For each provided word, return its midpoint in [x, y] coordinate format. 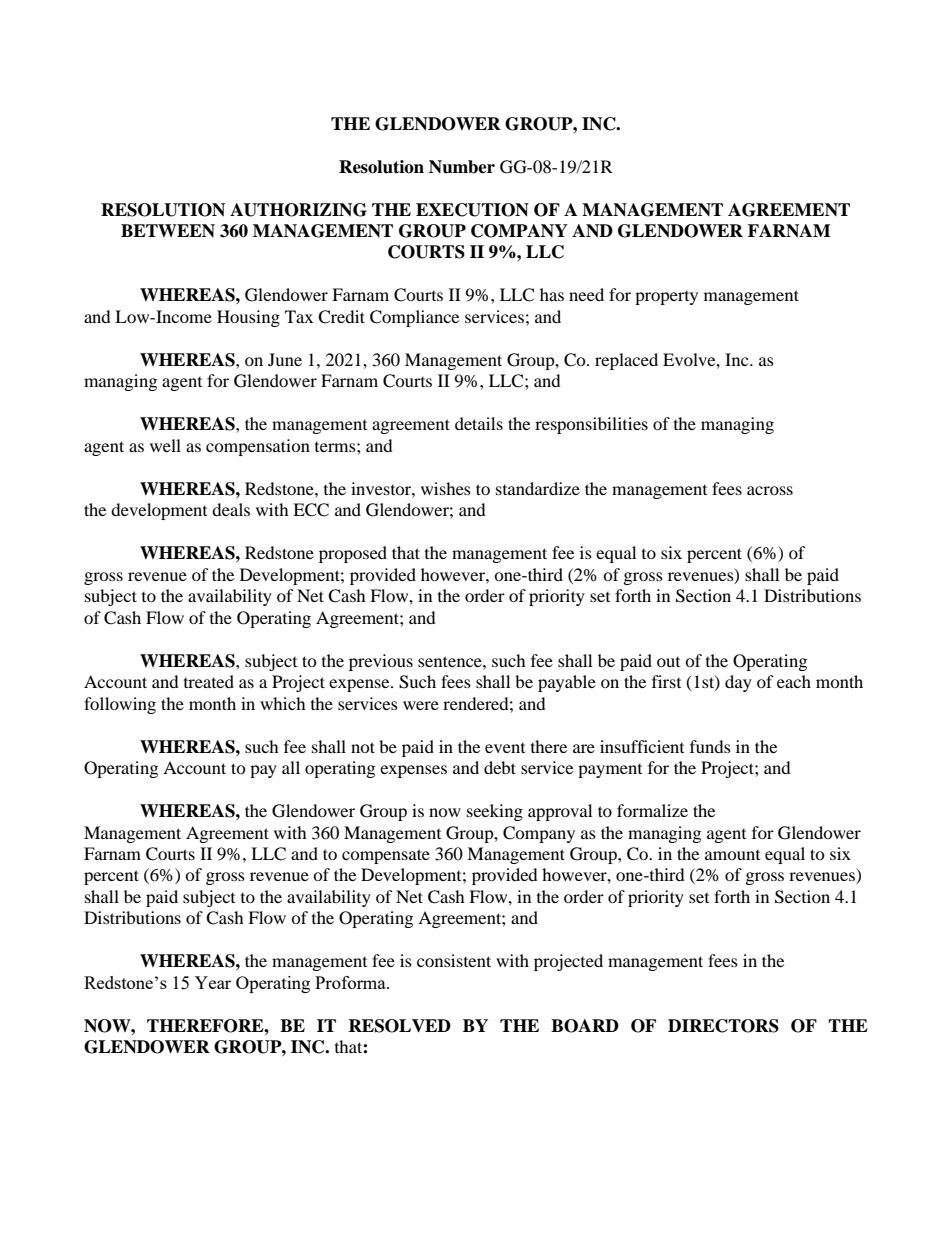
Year [213, 982]
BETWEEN [168, 230]
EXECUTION [472, 210]
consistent [454, 960]
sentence [451, 661]
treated [209, 681]
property [666, 298]
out [668, 662]
